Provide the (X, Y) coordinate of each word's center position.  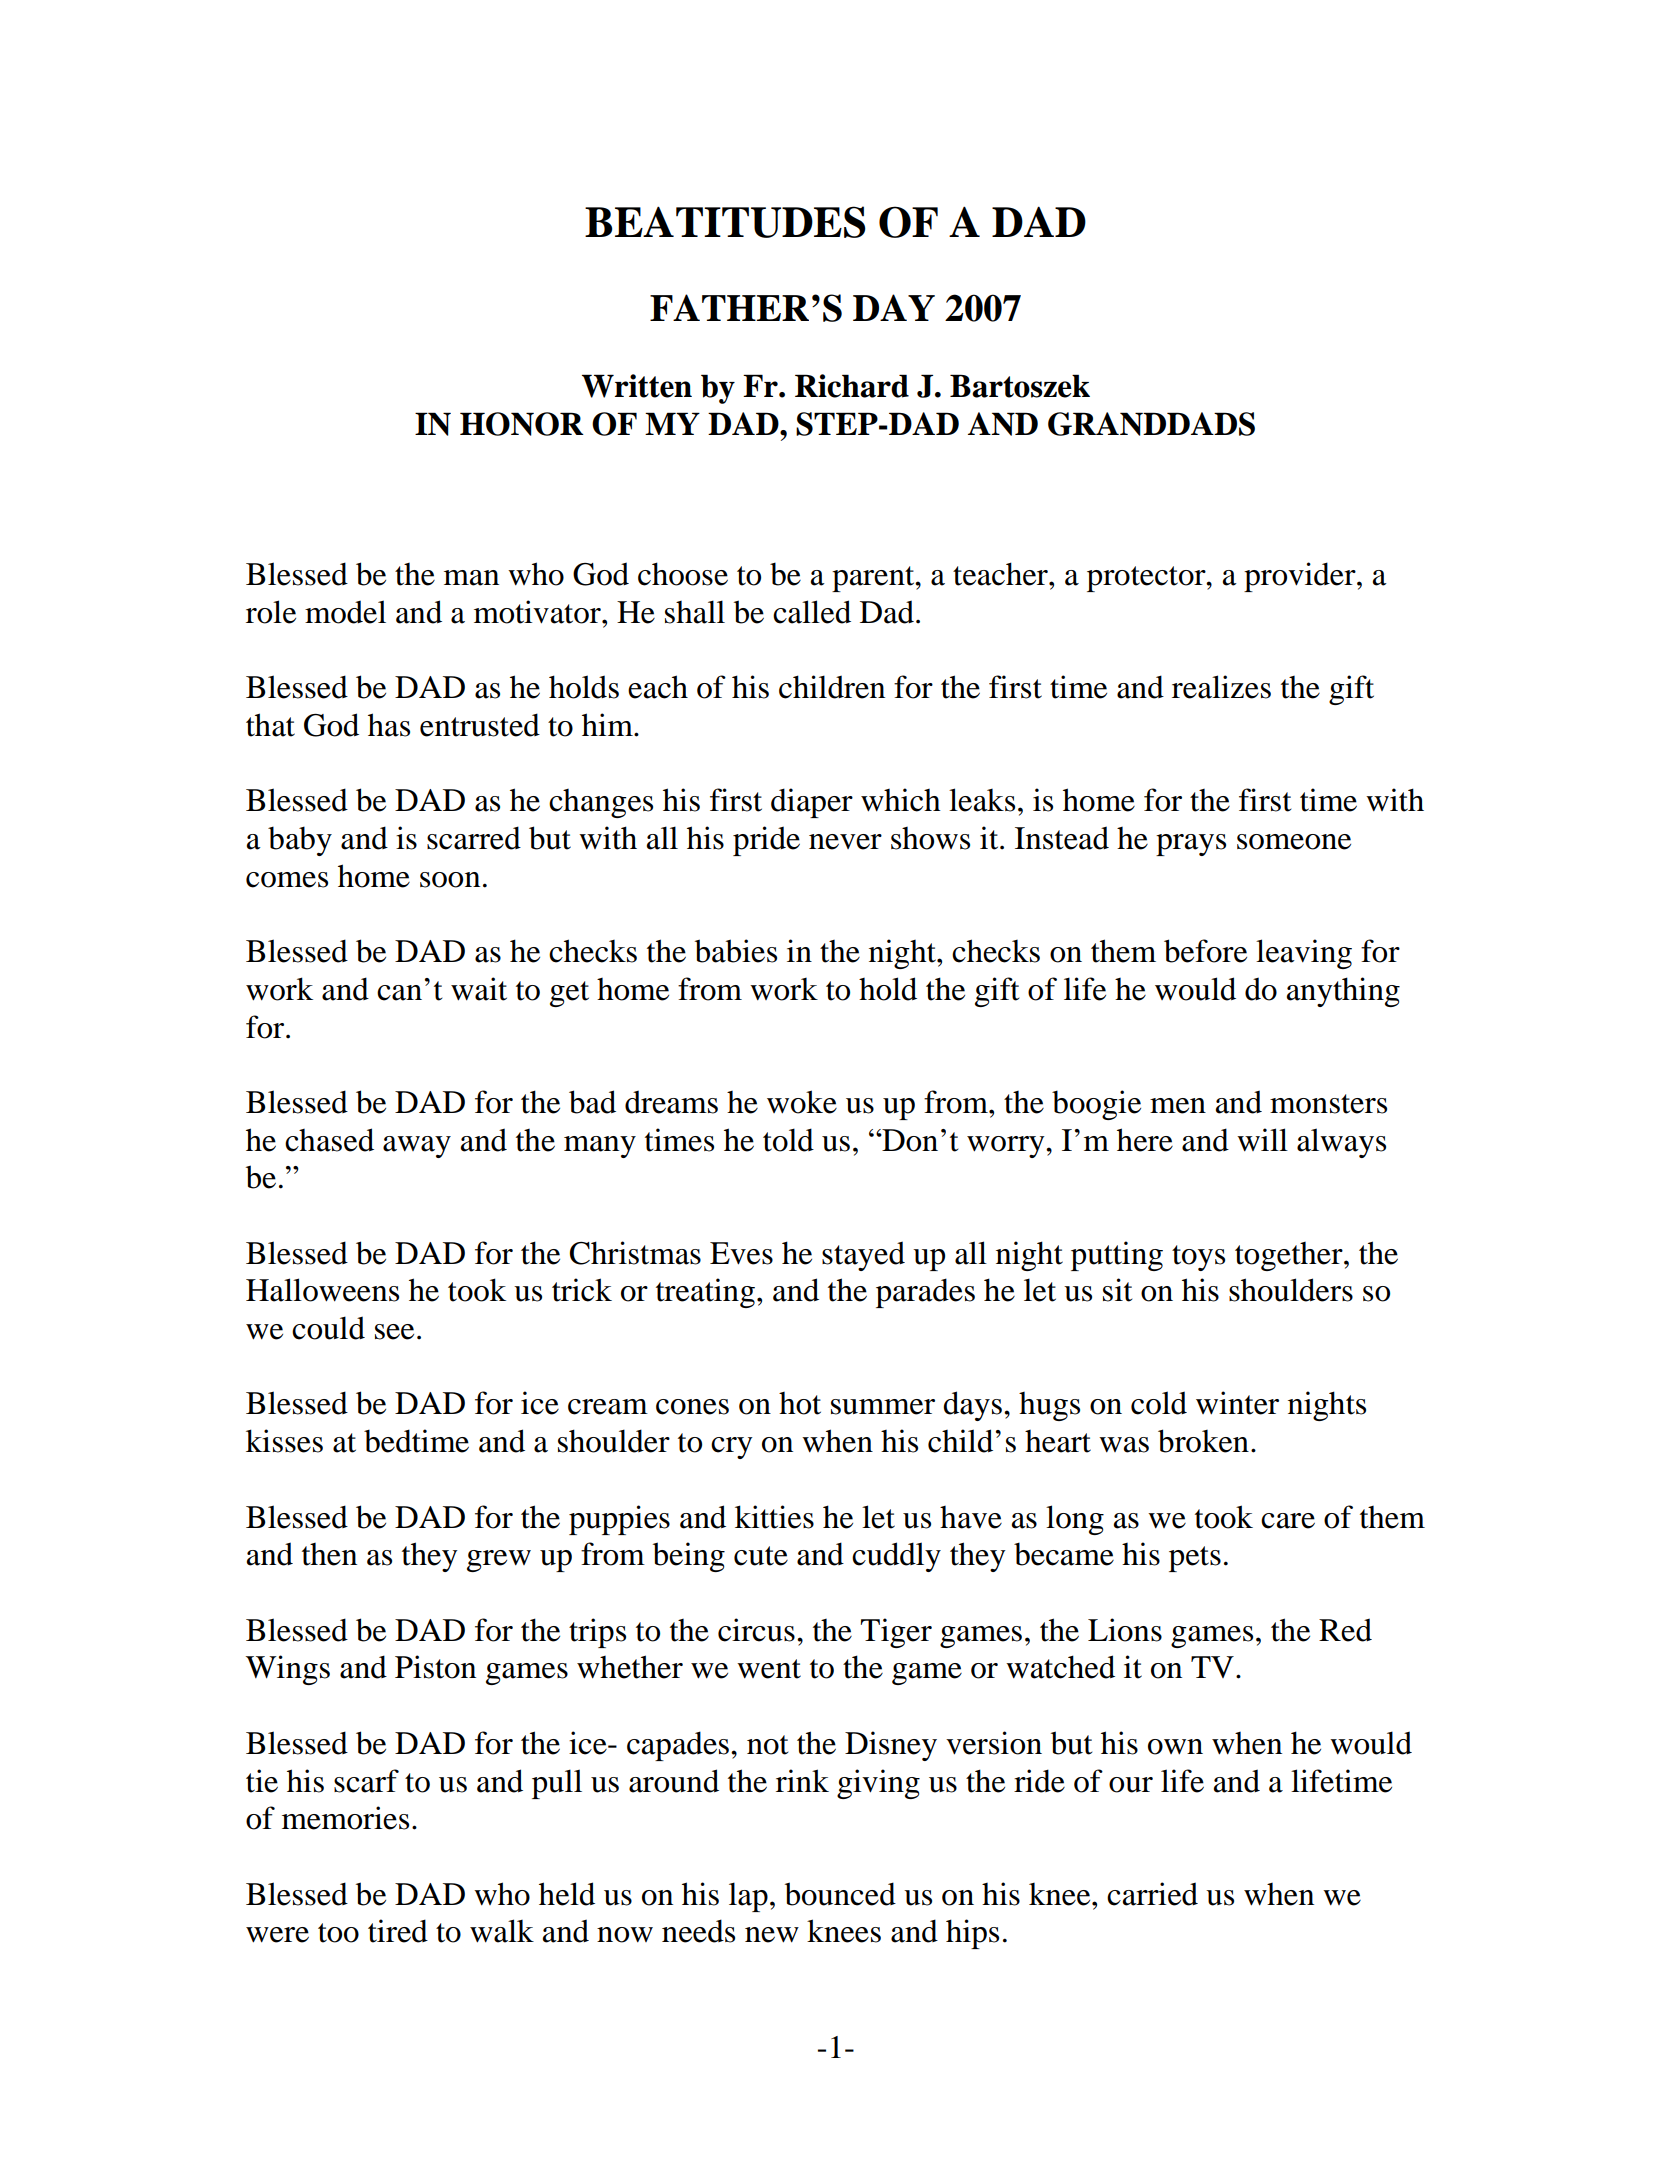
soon (450, 880)
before (1205, 951)
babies (736, 951)
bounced (840, 1894)
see (394, 1332)
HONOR (522, 424)
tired (398, 1931)
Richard (852, 386)
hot (800, 1403)
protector (1147, 579)
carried (1152, 1894)
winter (1237, 1403)
